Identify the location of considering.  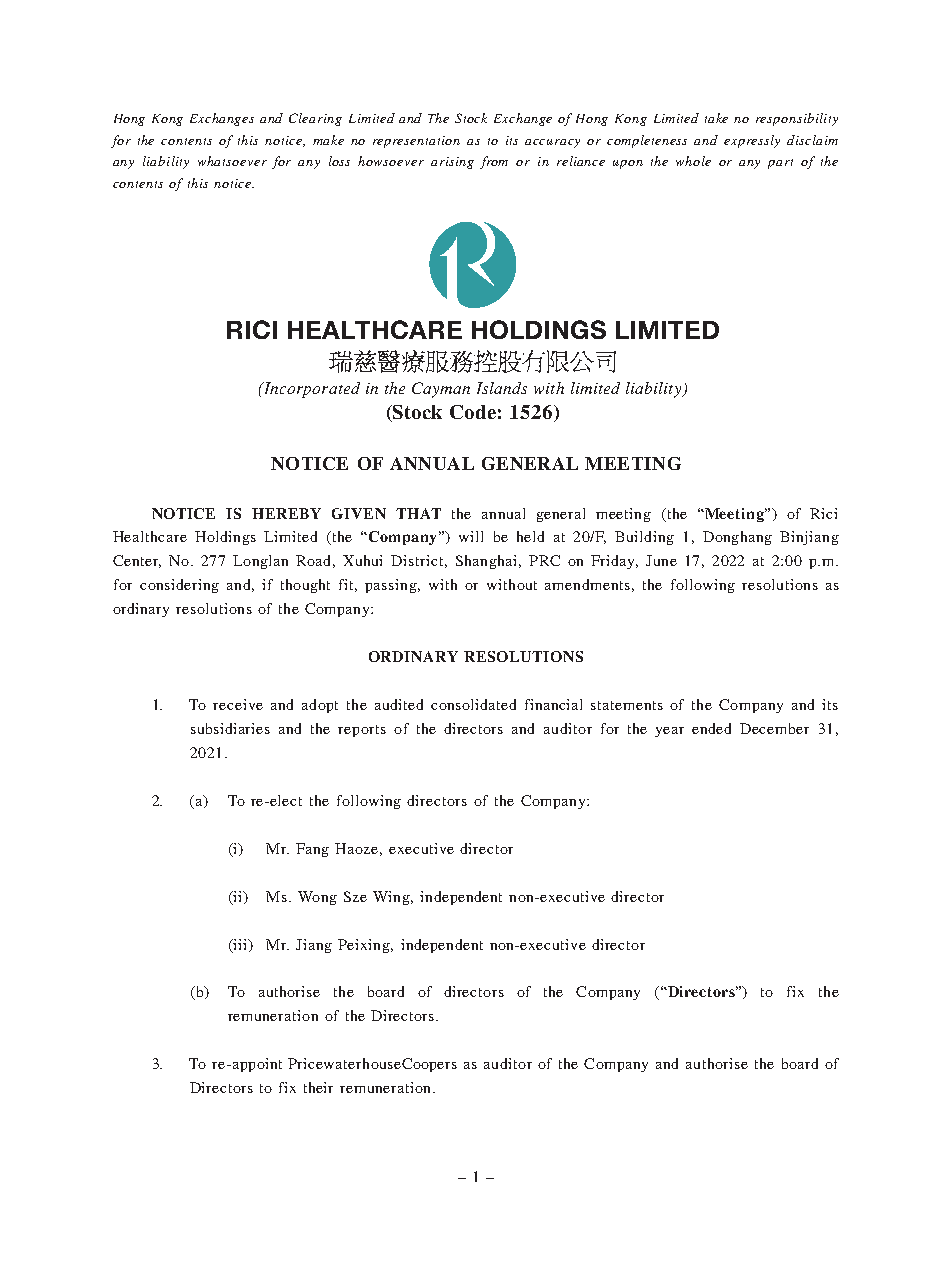
(179, 586).
